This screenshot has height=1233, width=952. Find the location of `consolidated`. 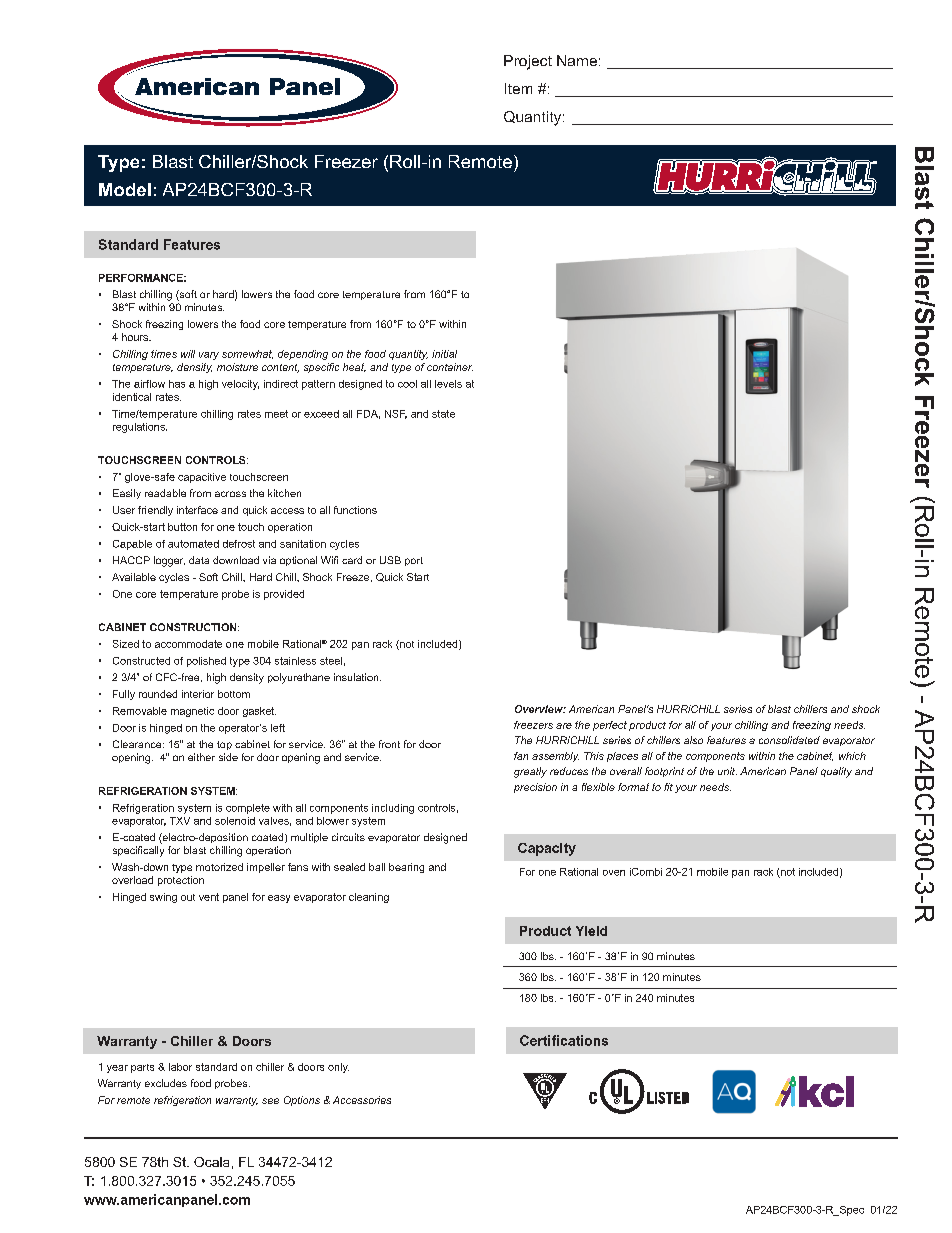

consolidated is located at coordinates (789, 740).
